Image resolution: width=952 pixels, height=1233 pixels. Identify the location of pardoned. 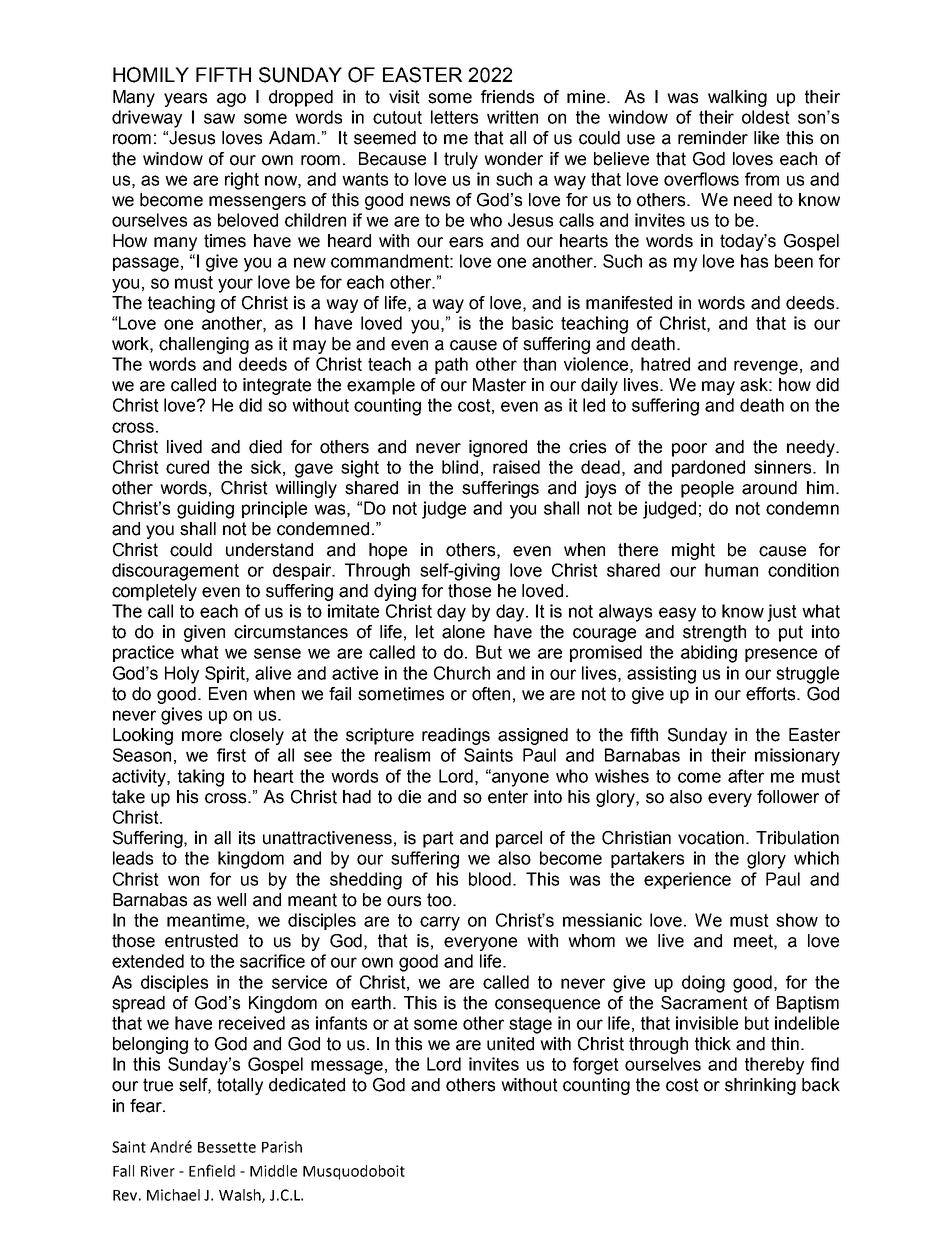
(708, 468).
